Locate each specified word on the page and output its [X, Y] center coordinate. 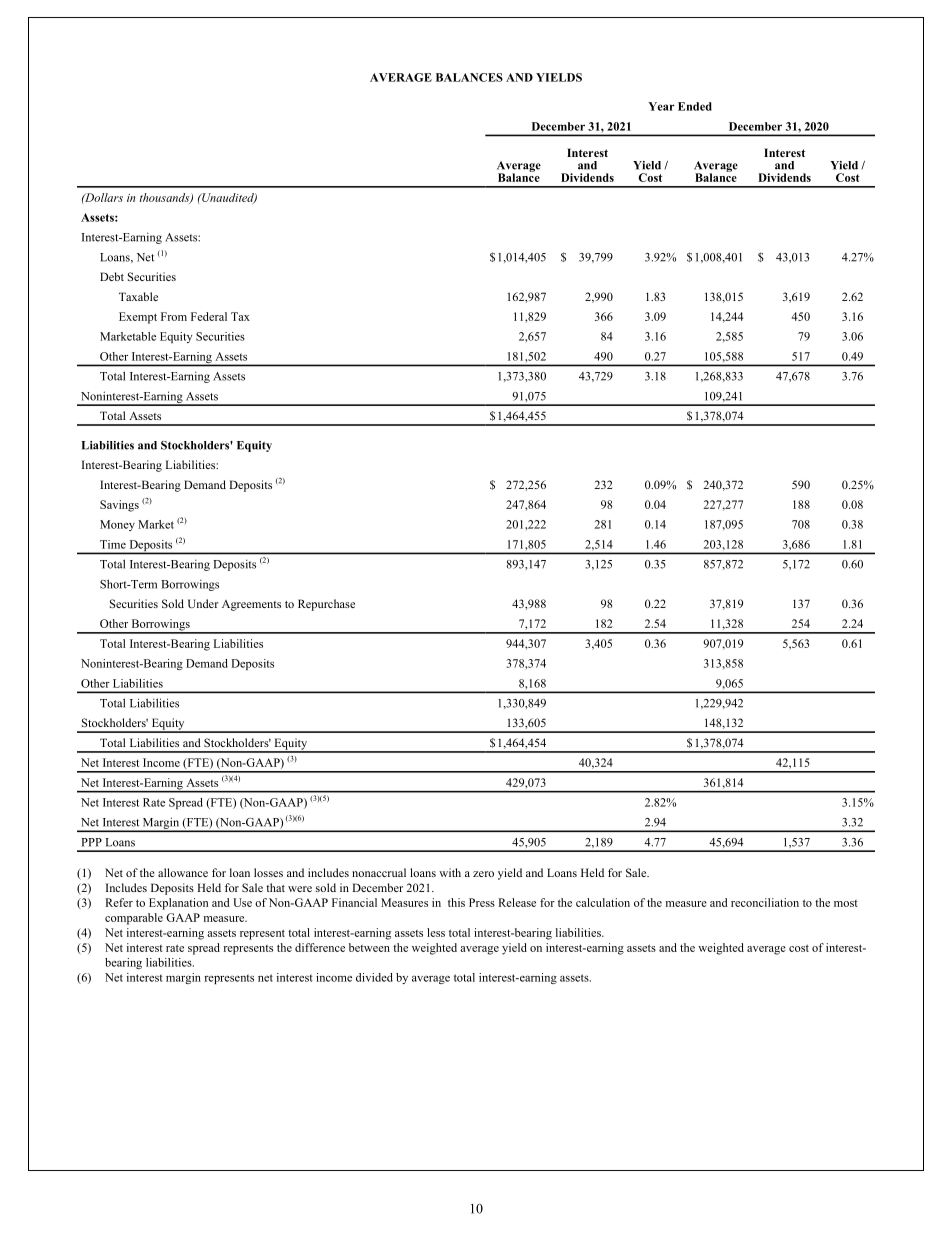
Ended [695, 106]
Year [661, 106]
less [436, 932]
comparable [134, 919]
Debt [112, 276]
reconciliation [765, 902]
